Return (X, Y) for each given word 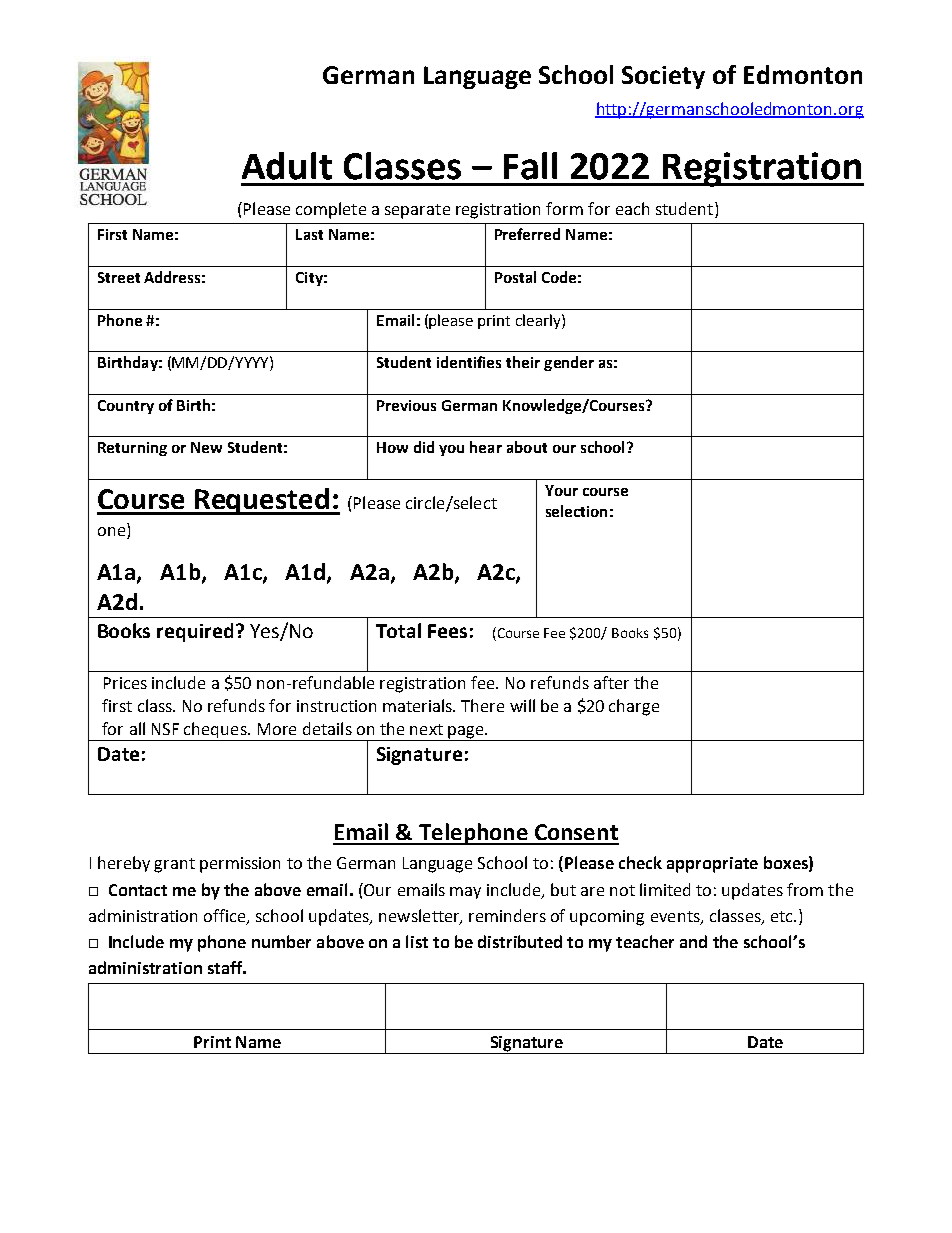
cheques (215, 731)
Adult (287, 166)
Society (663, 77)
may (465, 893)
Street (119, 277)
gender (569, 363)
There (482, 705)
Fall (530, 166)
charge (634, 707)
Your (561, 490)
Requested (262, 501)
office (226, 916)
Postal (515, 277)
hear (486, 447)
